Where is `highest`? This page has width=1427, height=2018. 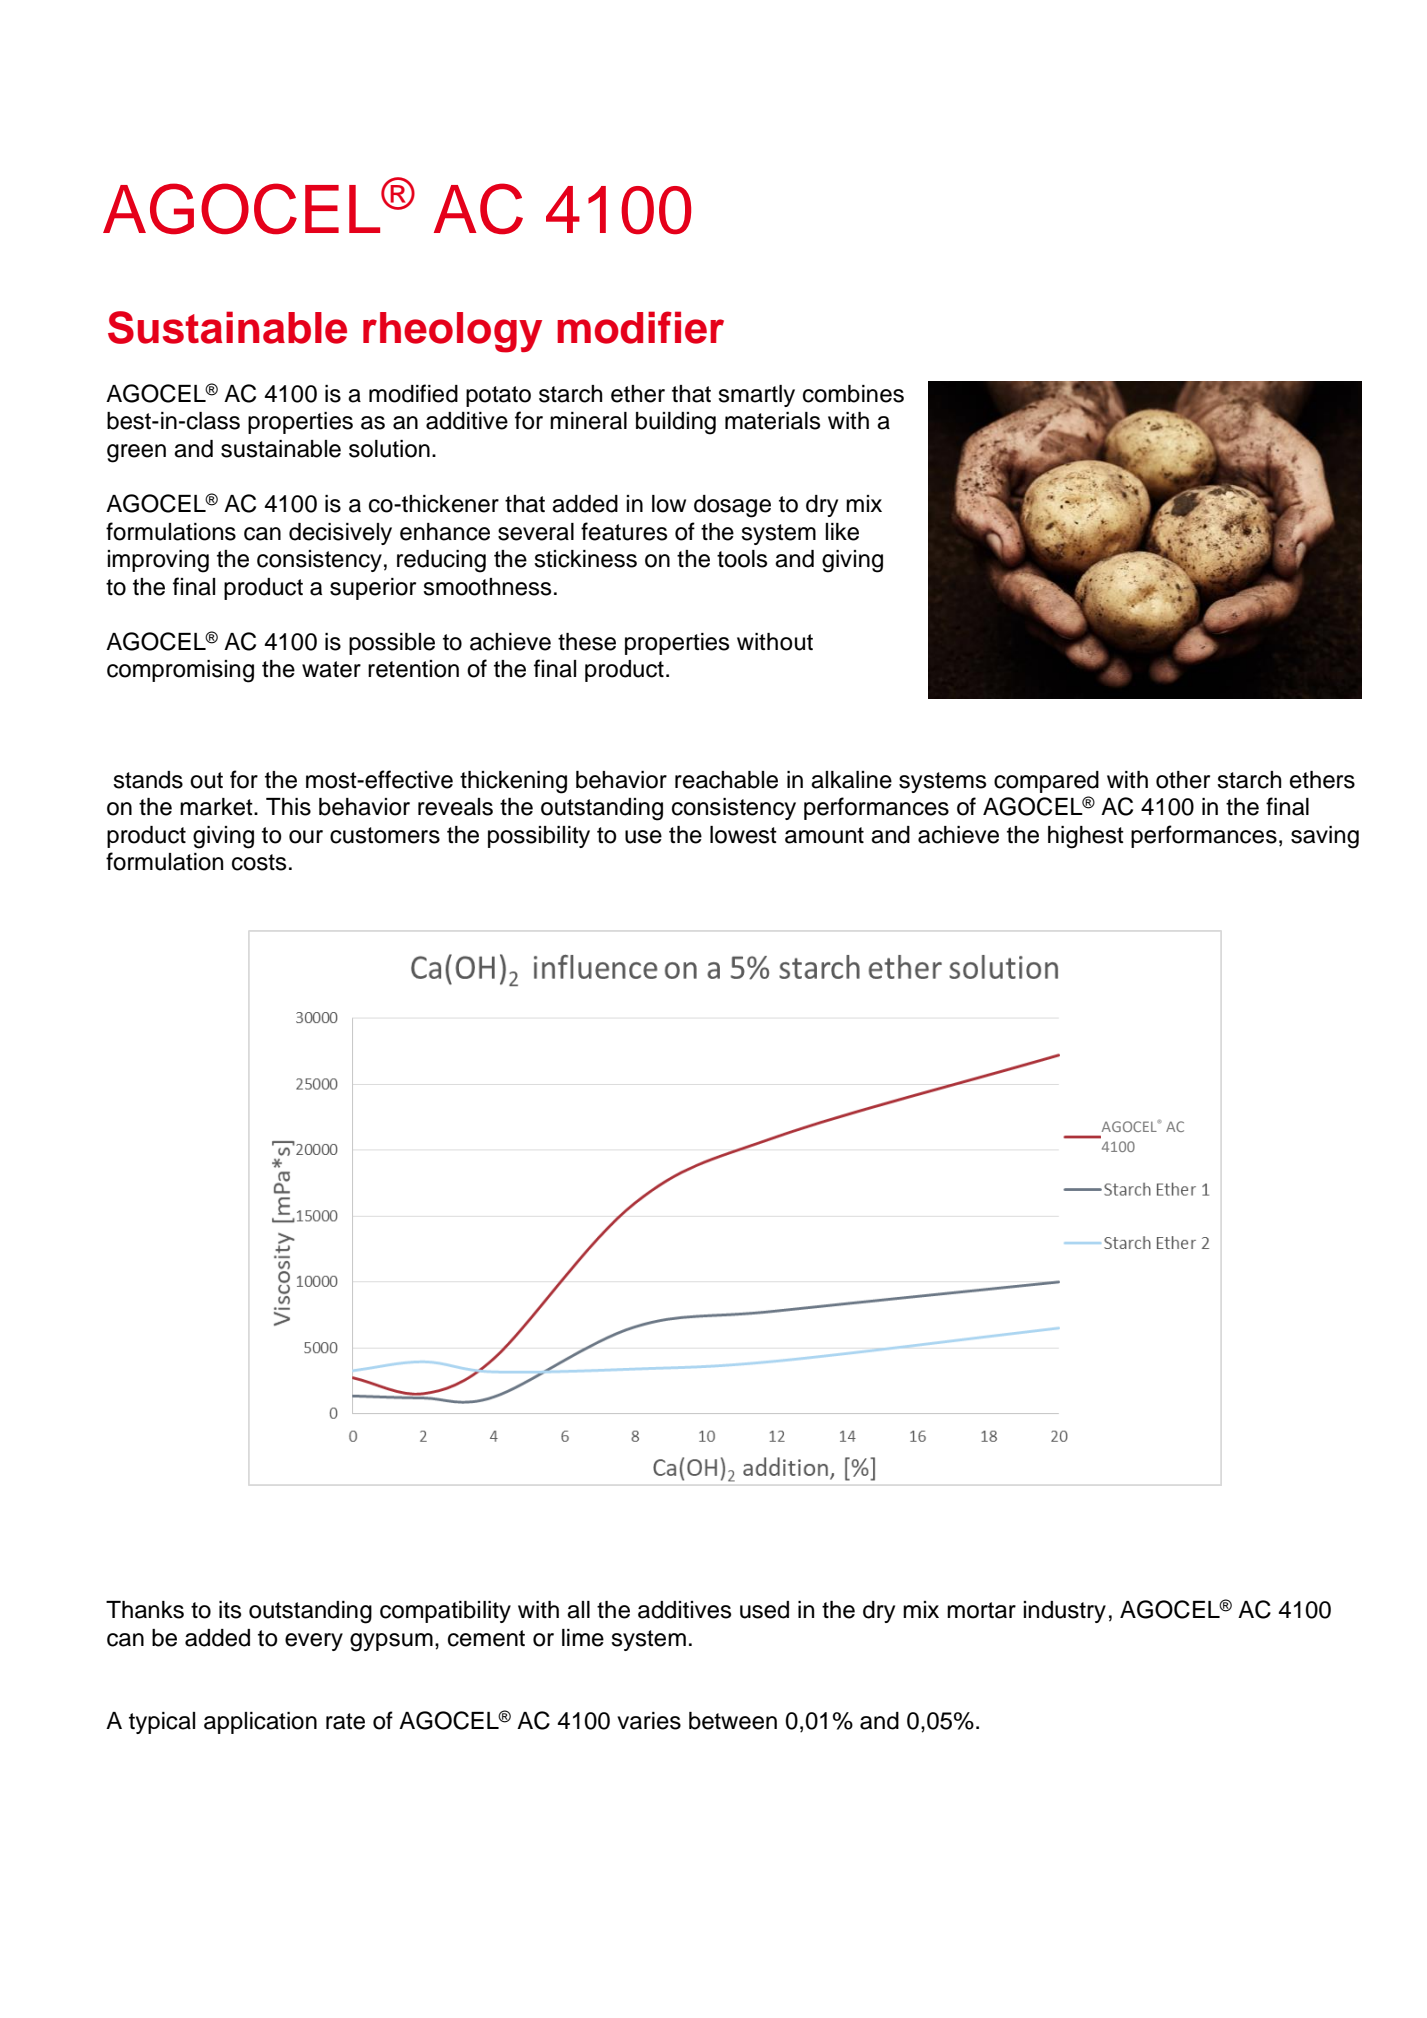
highest is located at coordinates (1086, 837).
